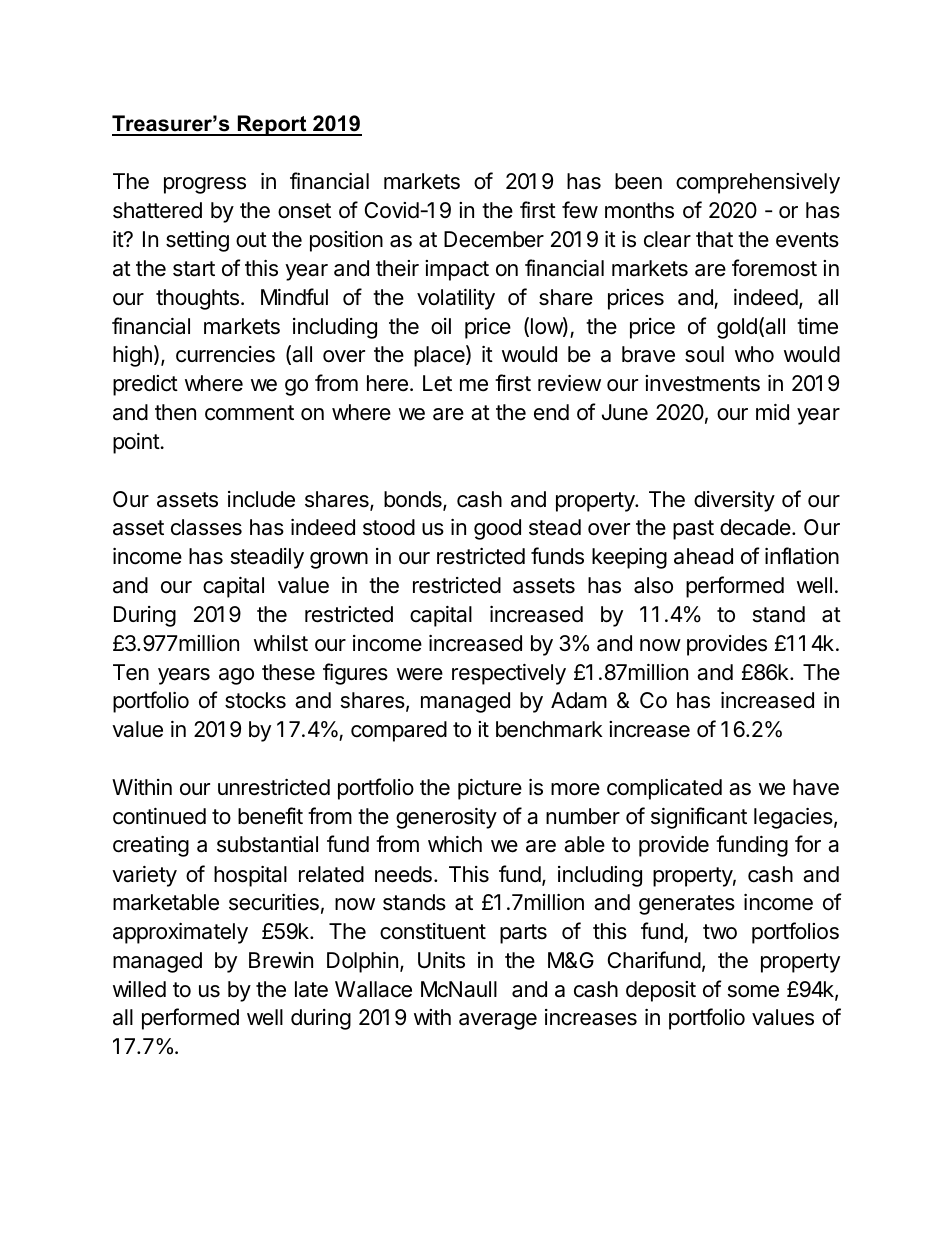  Describe the element at coordinates (441, 326) in the document. I see `oil` at that location.
